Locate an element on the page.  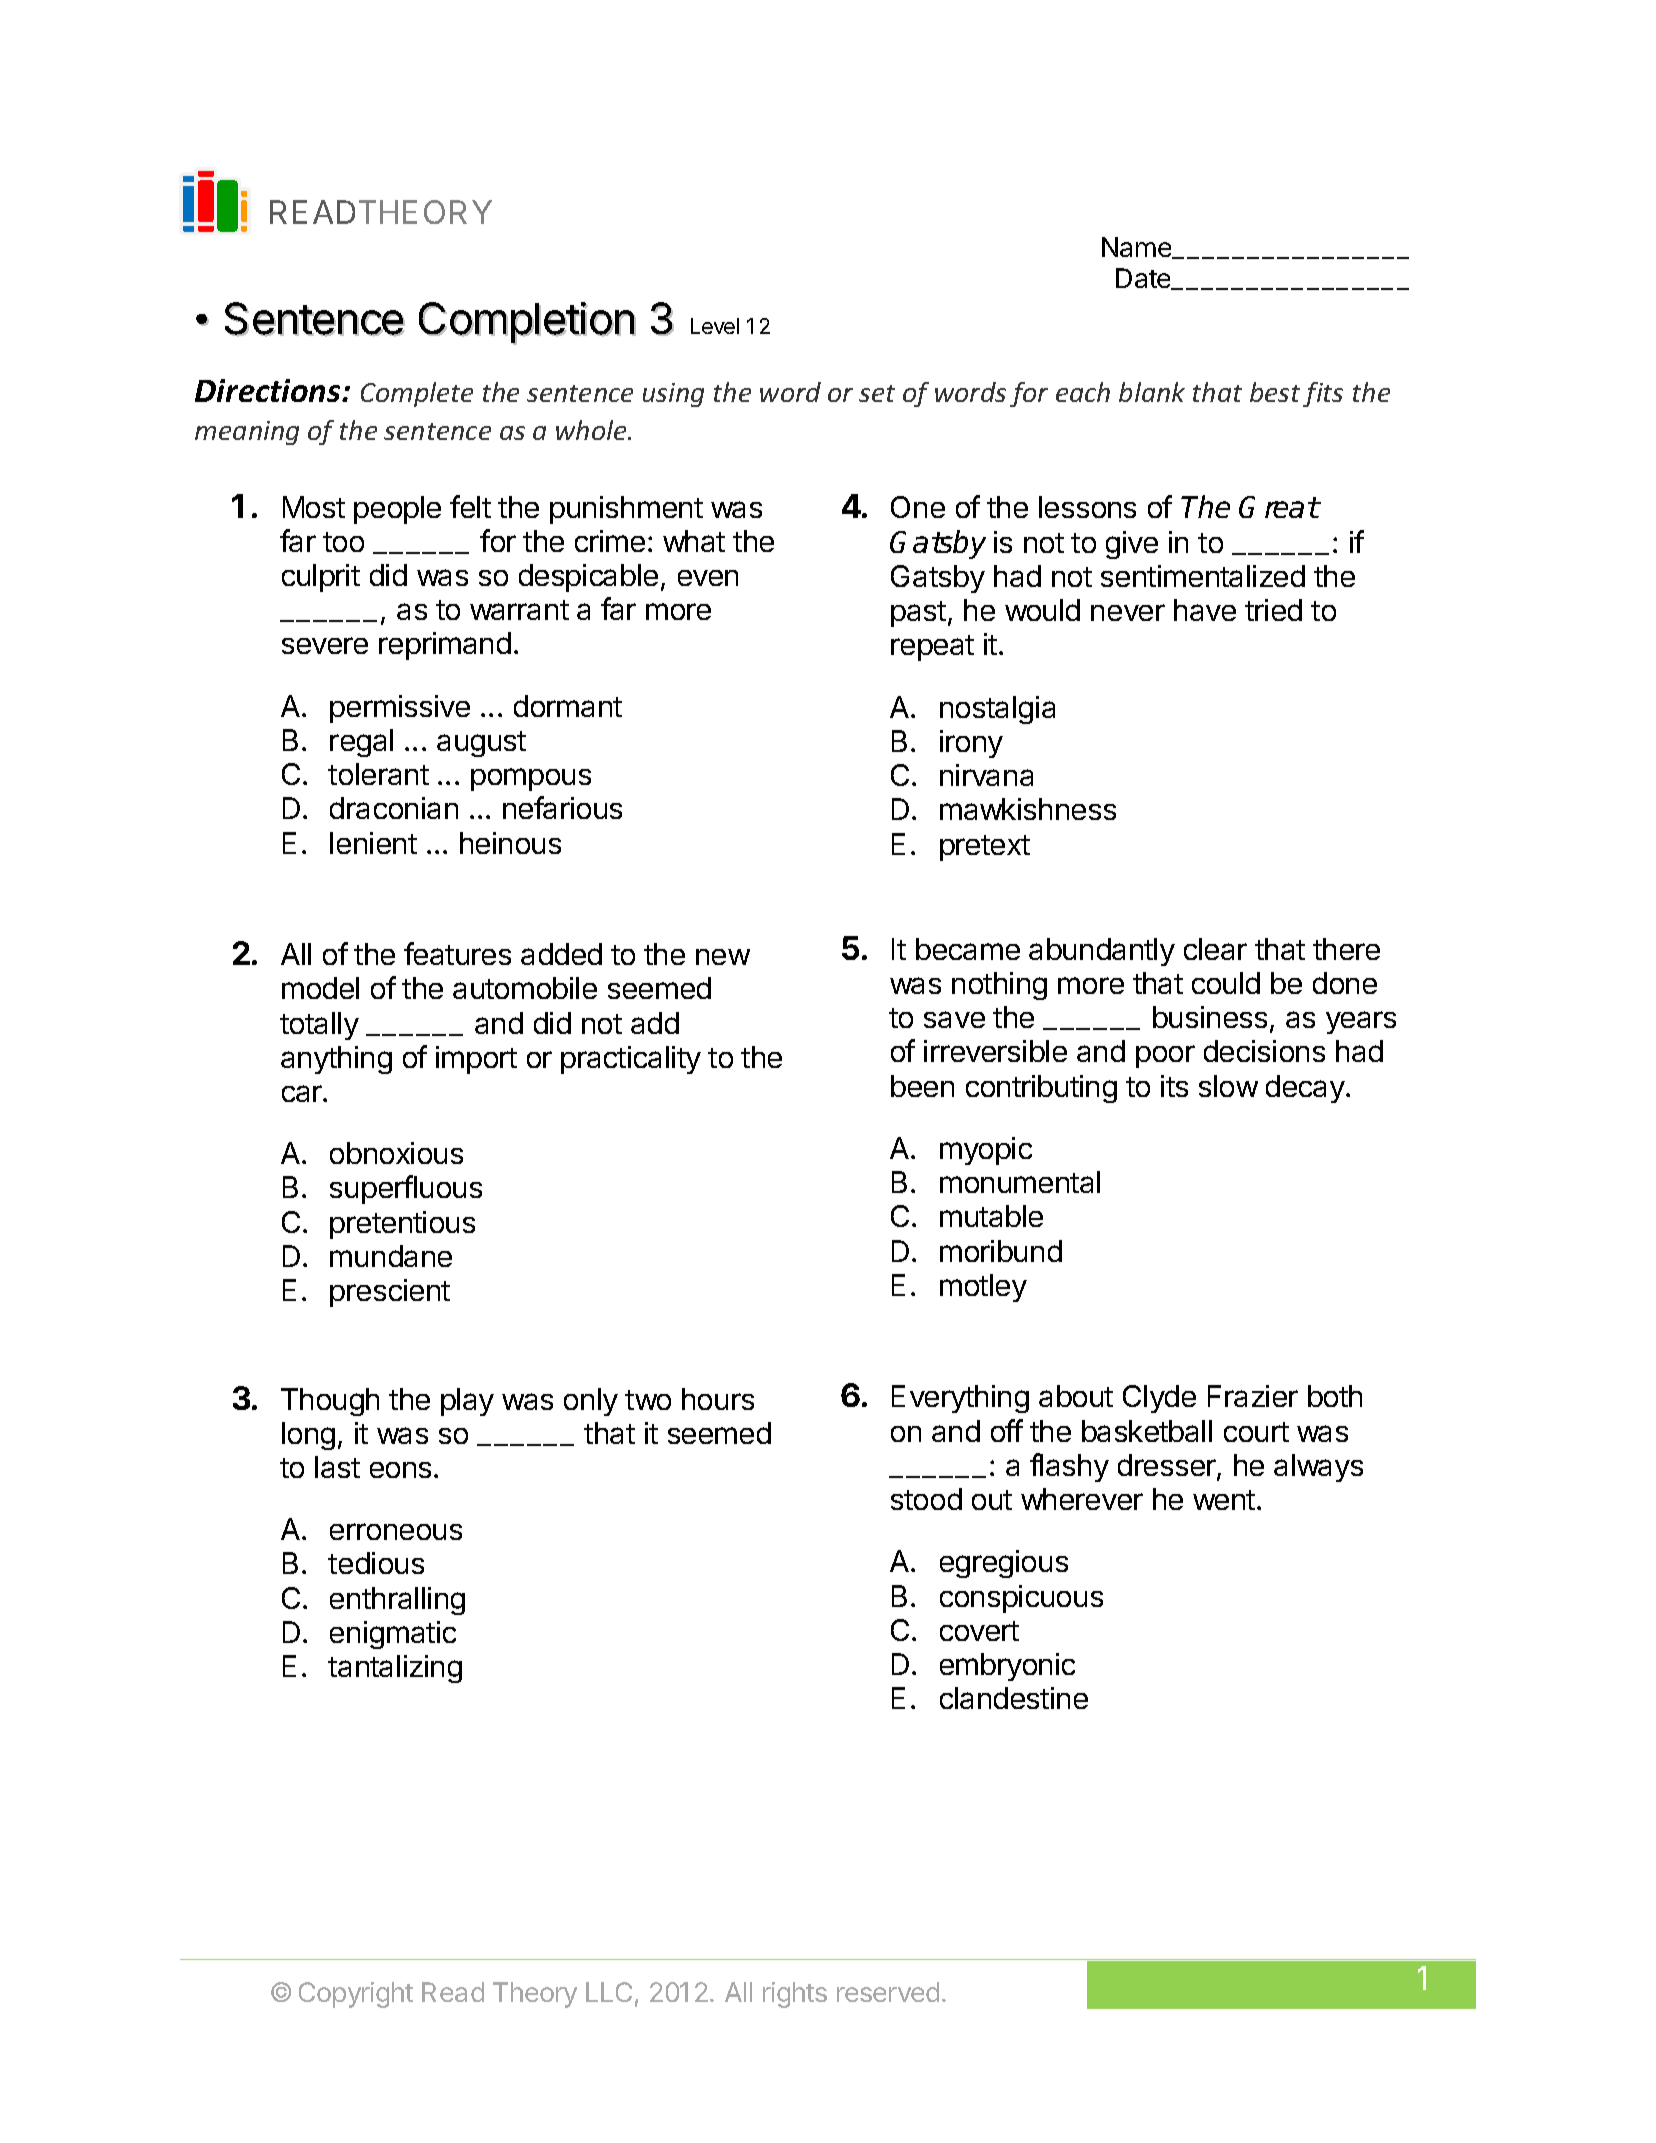
rights is located at coordinates (795, 1995).
